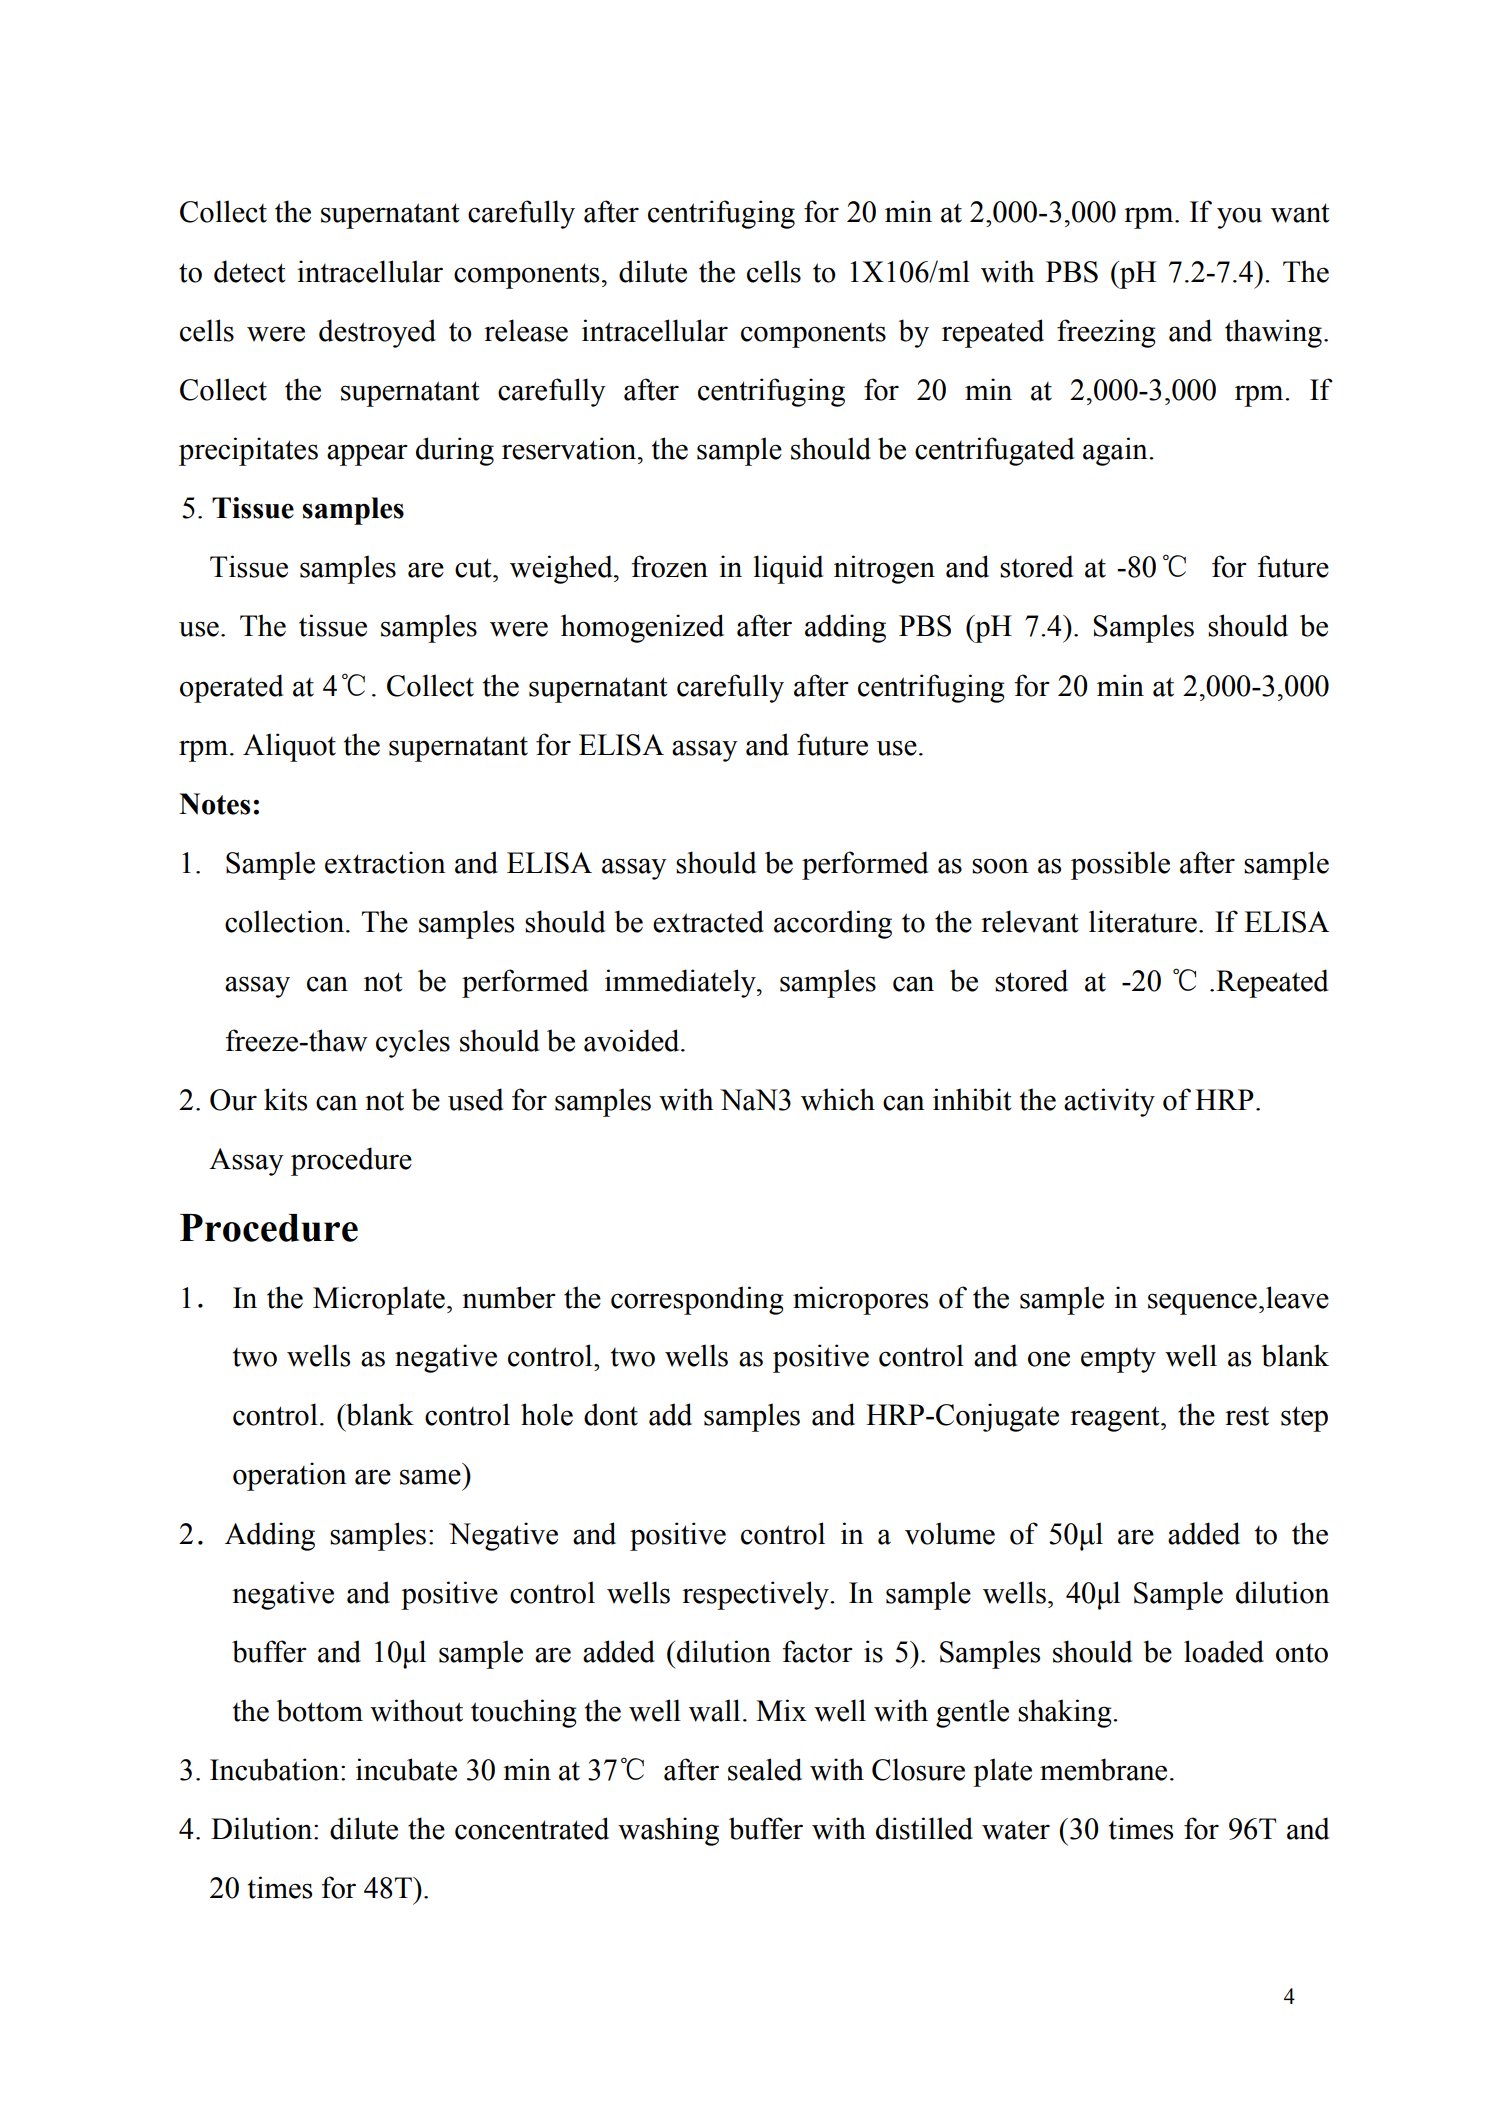 This screenshot has height=2128, width=1505. I want to click on release, so click(526, 330).
